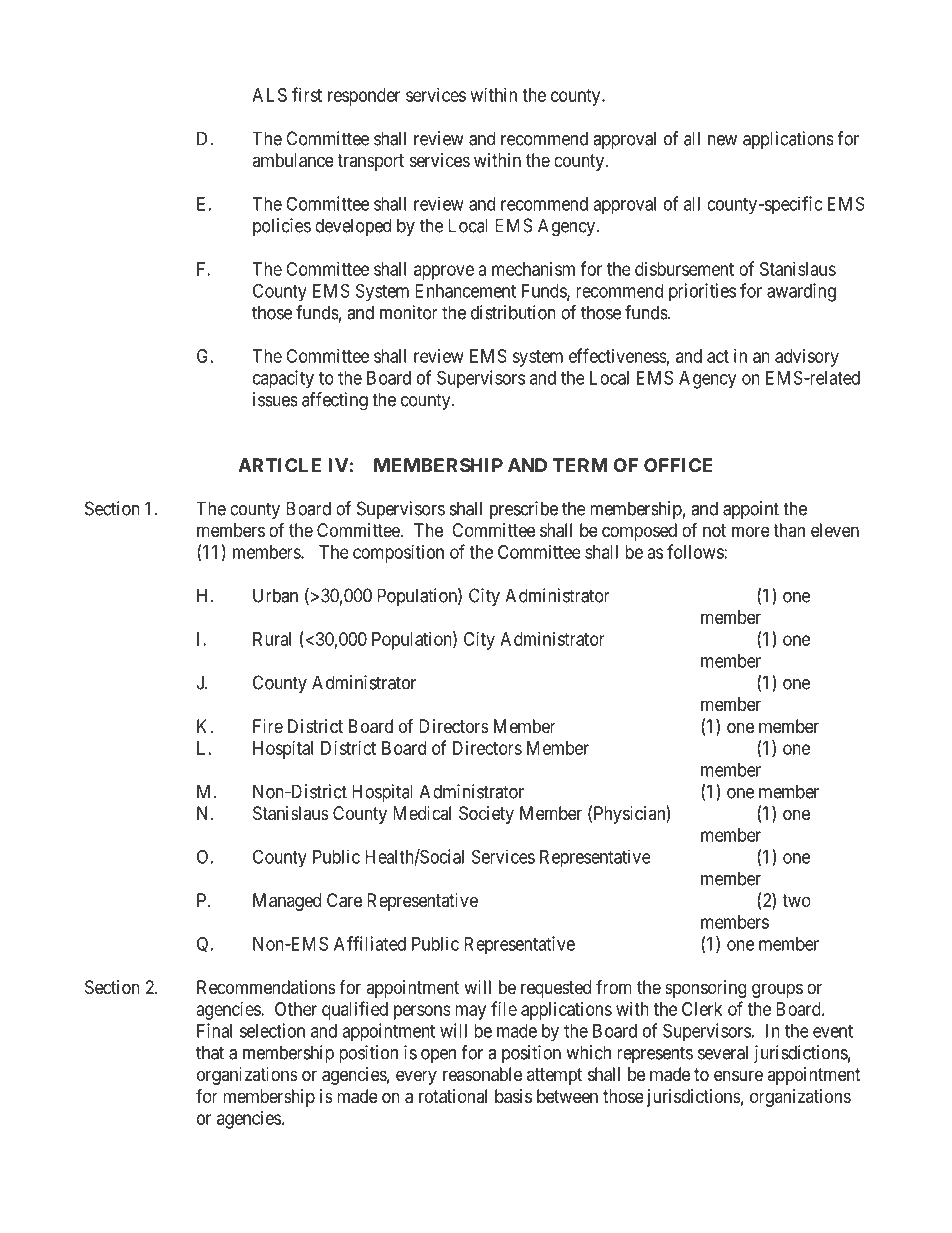  Describe the element at coordinates (370, 162) in the screenshot. I see `transport` at that location.
